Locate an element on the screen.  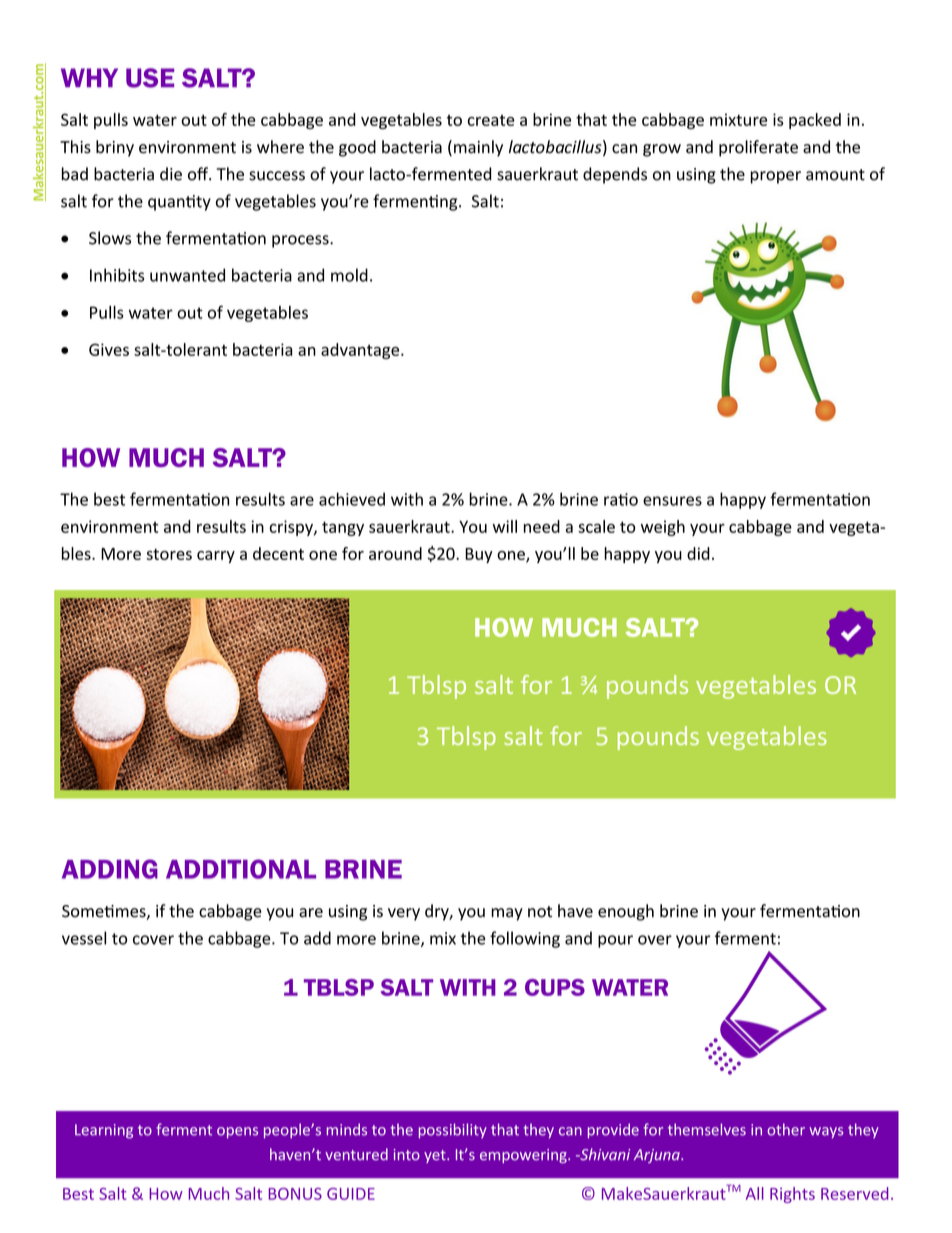
advantage is located at coordinates (361, 351).
